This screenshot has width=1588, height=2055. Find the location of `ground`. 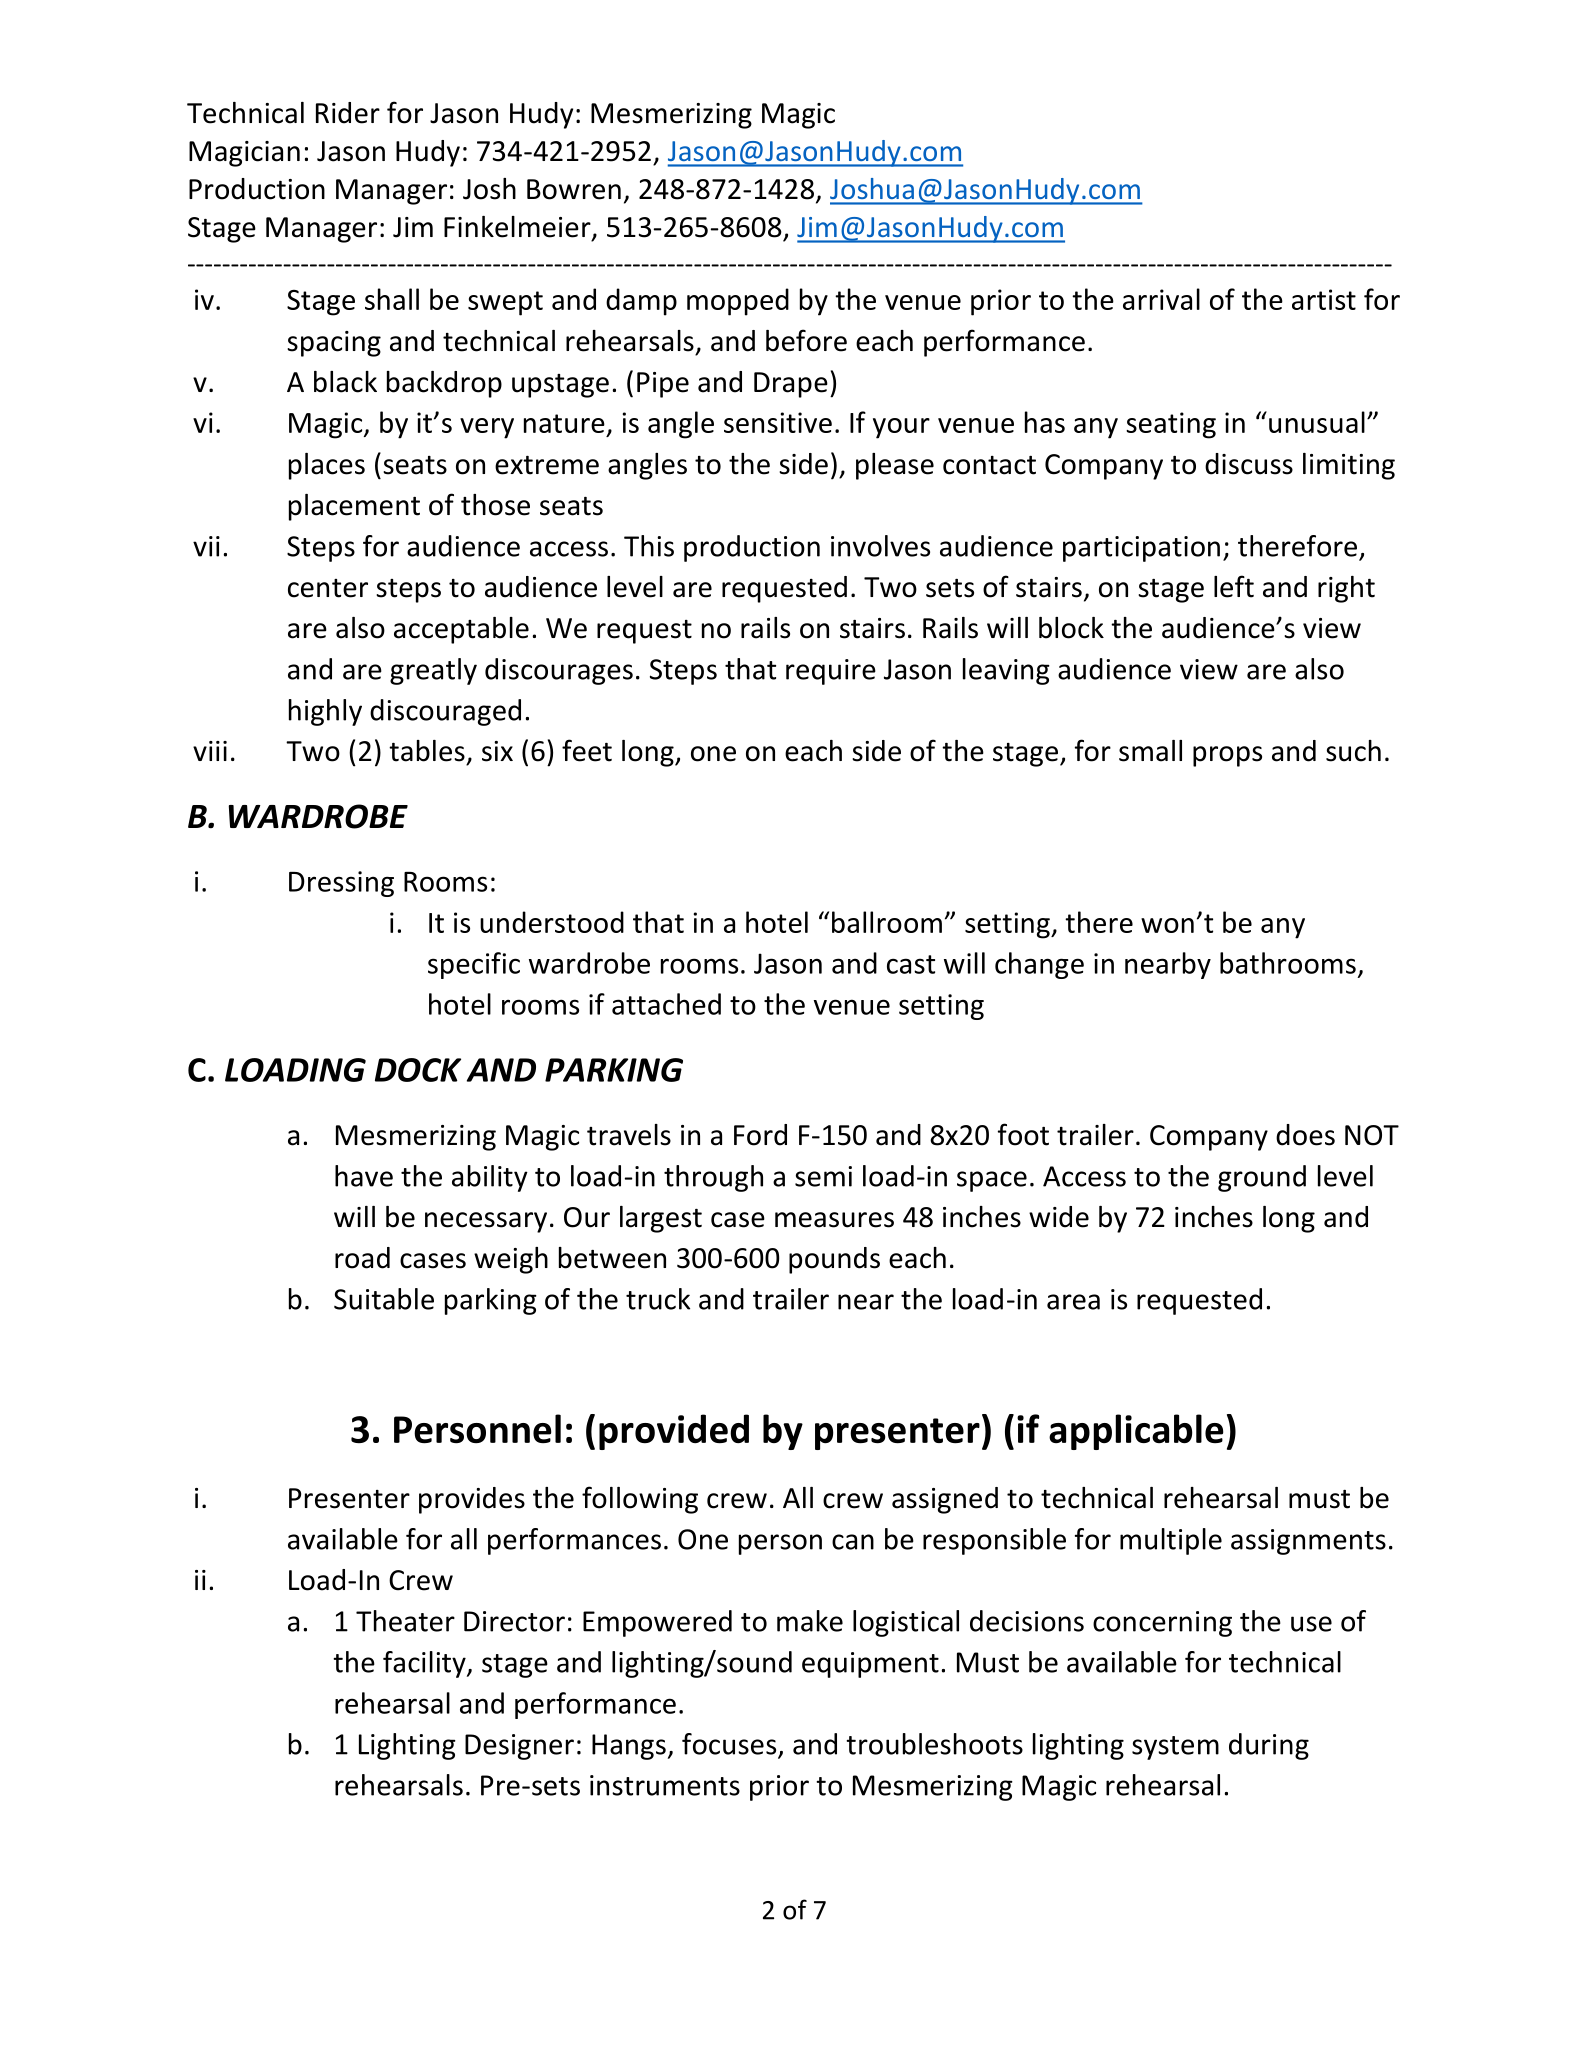

ground is located at coordinates (1262, 1178).
